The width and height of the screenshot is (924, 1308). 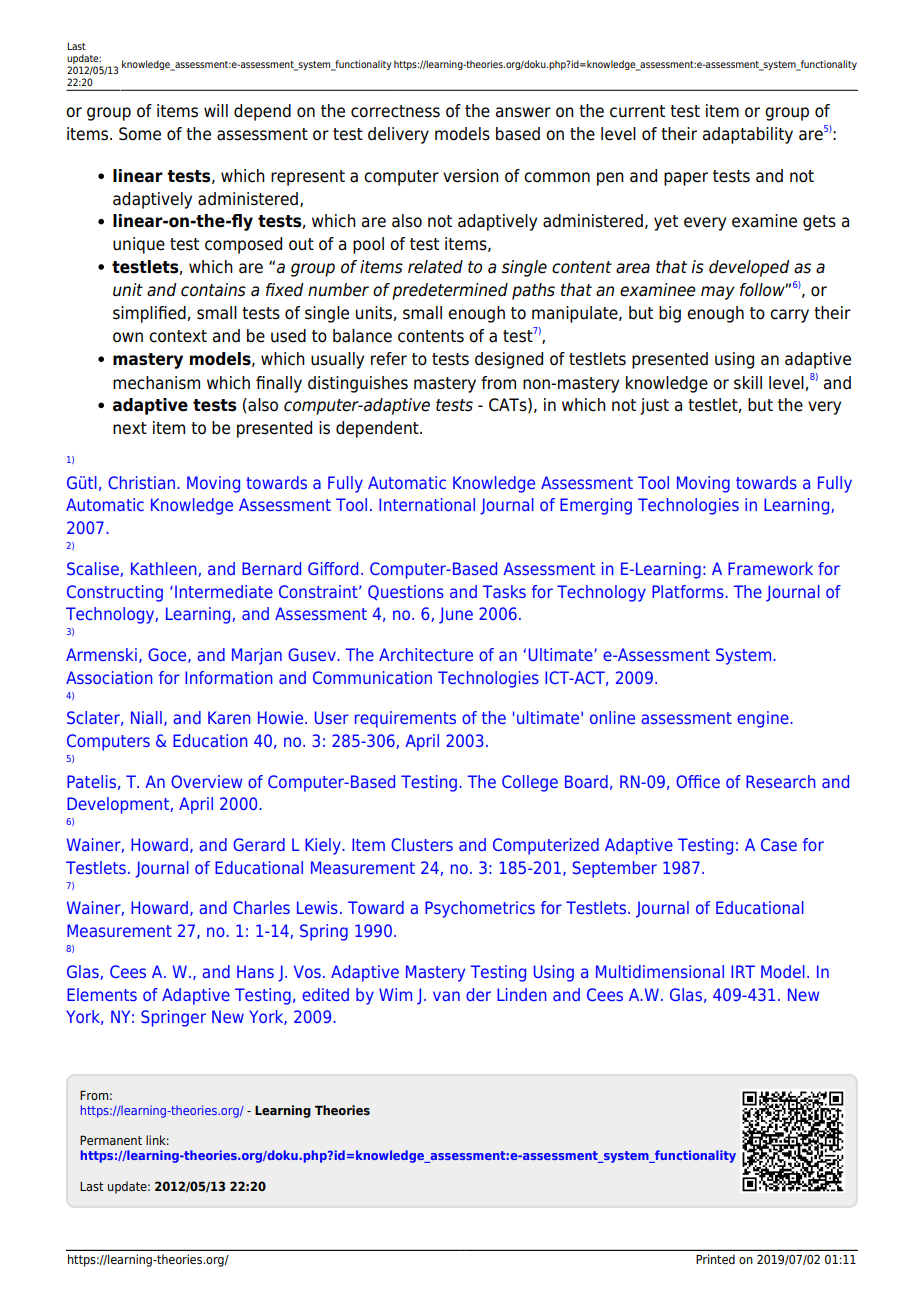 What do you see at coordinates (140, 134) in the screenshot?
I see `Some` at bounding box center [140, 134].
